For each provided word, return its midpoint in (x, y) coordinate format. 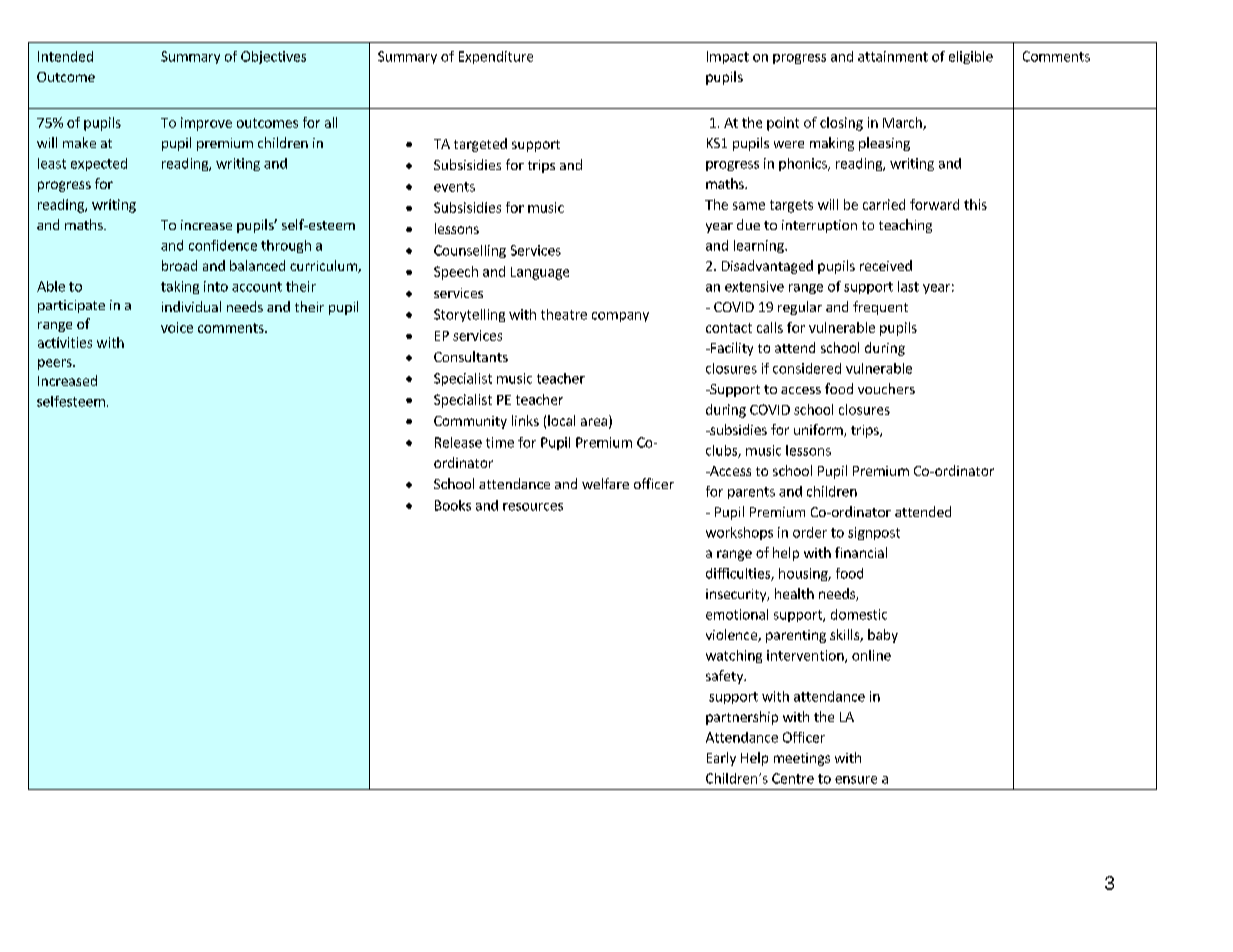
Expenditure (496, 57)
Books (453, 505)
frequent (880, 308)
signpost (874, 533)
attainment (893, 56)
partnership (742, 718)
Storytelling (469, 315)
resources (533, 507)
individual (191, 306)
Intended (65, 56)
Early (721, 759)
